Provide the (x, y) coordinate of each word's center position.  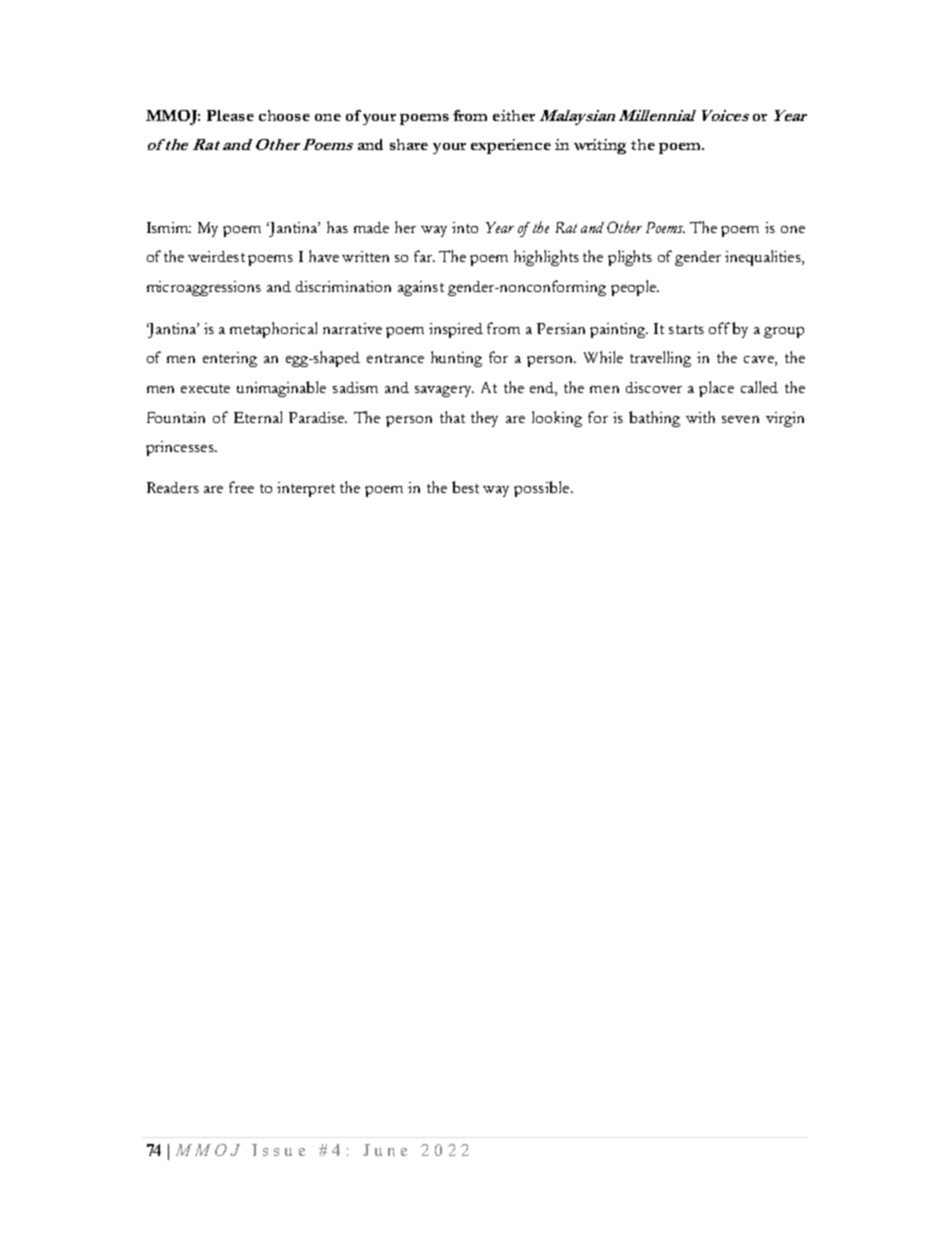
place (716, 389)
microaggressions (204, 288)
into (465, 227)
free (241, 487)
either (514, 115)
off (719, 328)
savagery (444, 391)
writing (600, 146)
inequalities (764, 258)
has (337, 227)
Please (230, 115)
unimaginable (281, 389)
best (465, 487)
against (421, 288)
